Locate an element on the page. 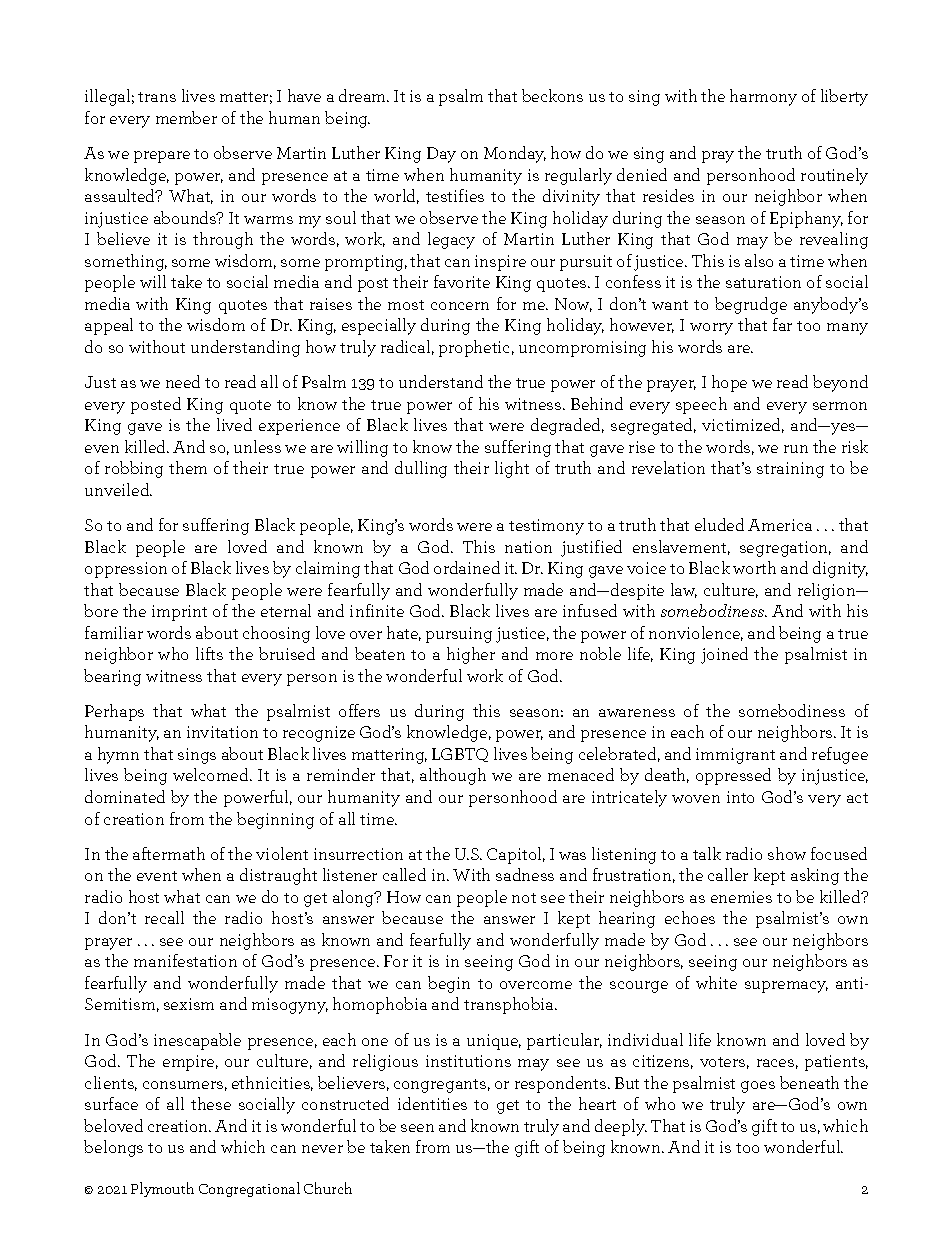  need is located at coordinates (183, 381).
